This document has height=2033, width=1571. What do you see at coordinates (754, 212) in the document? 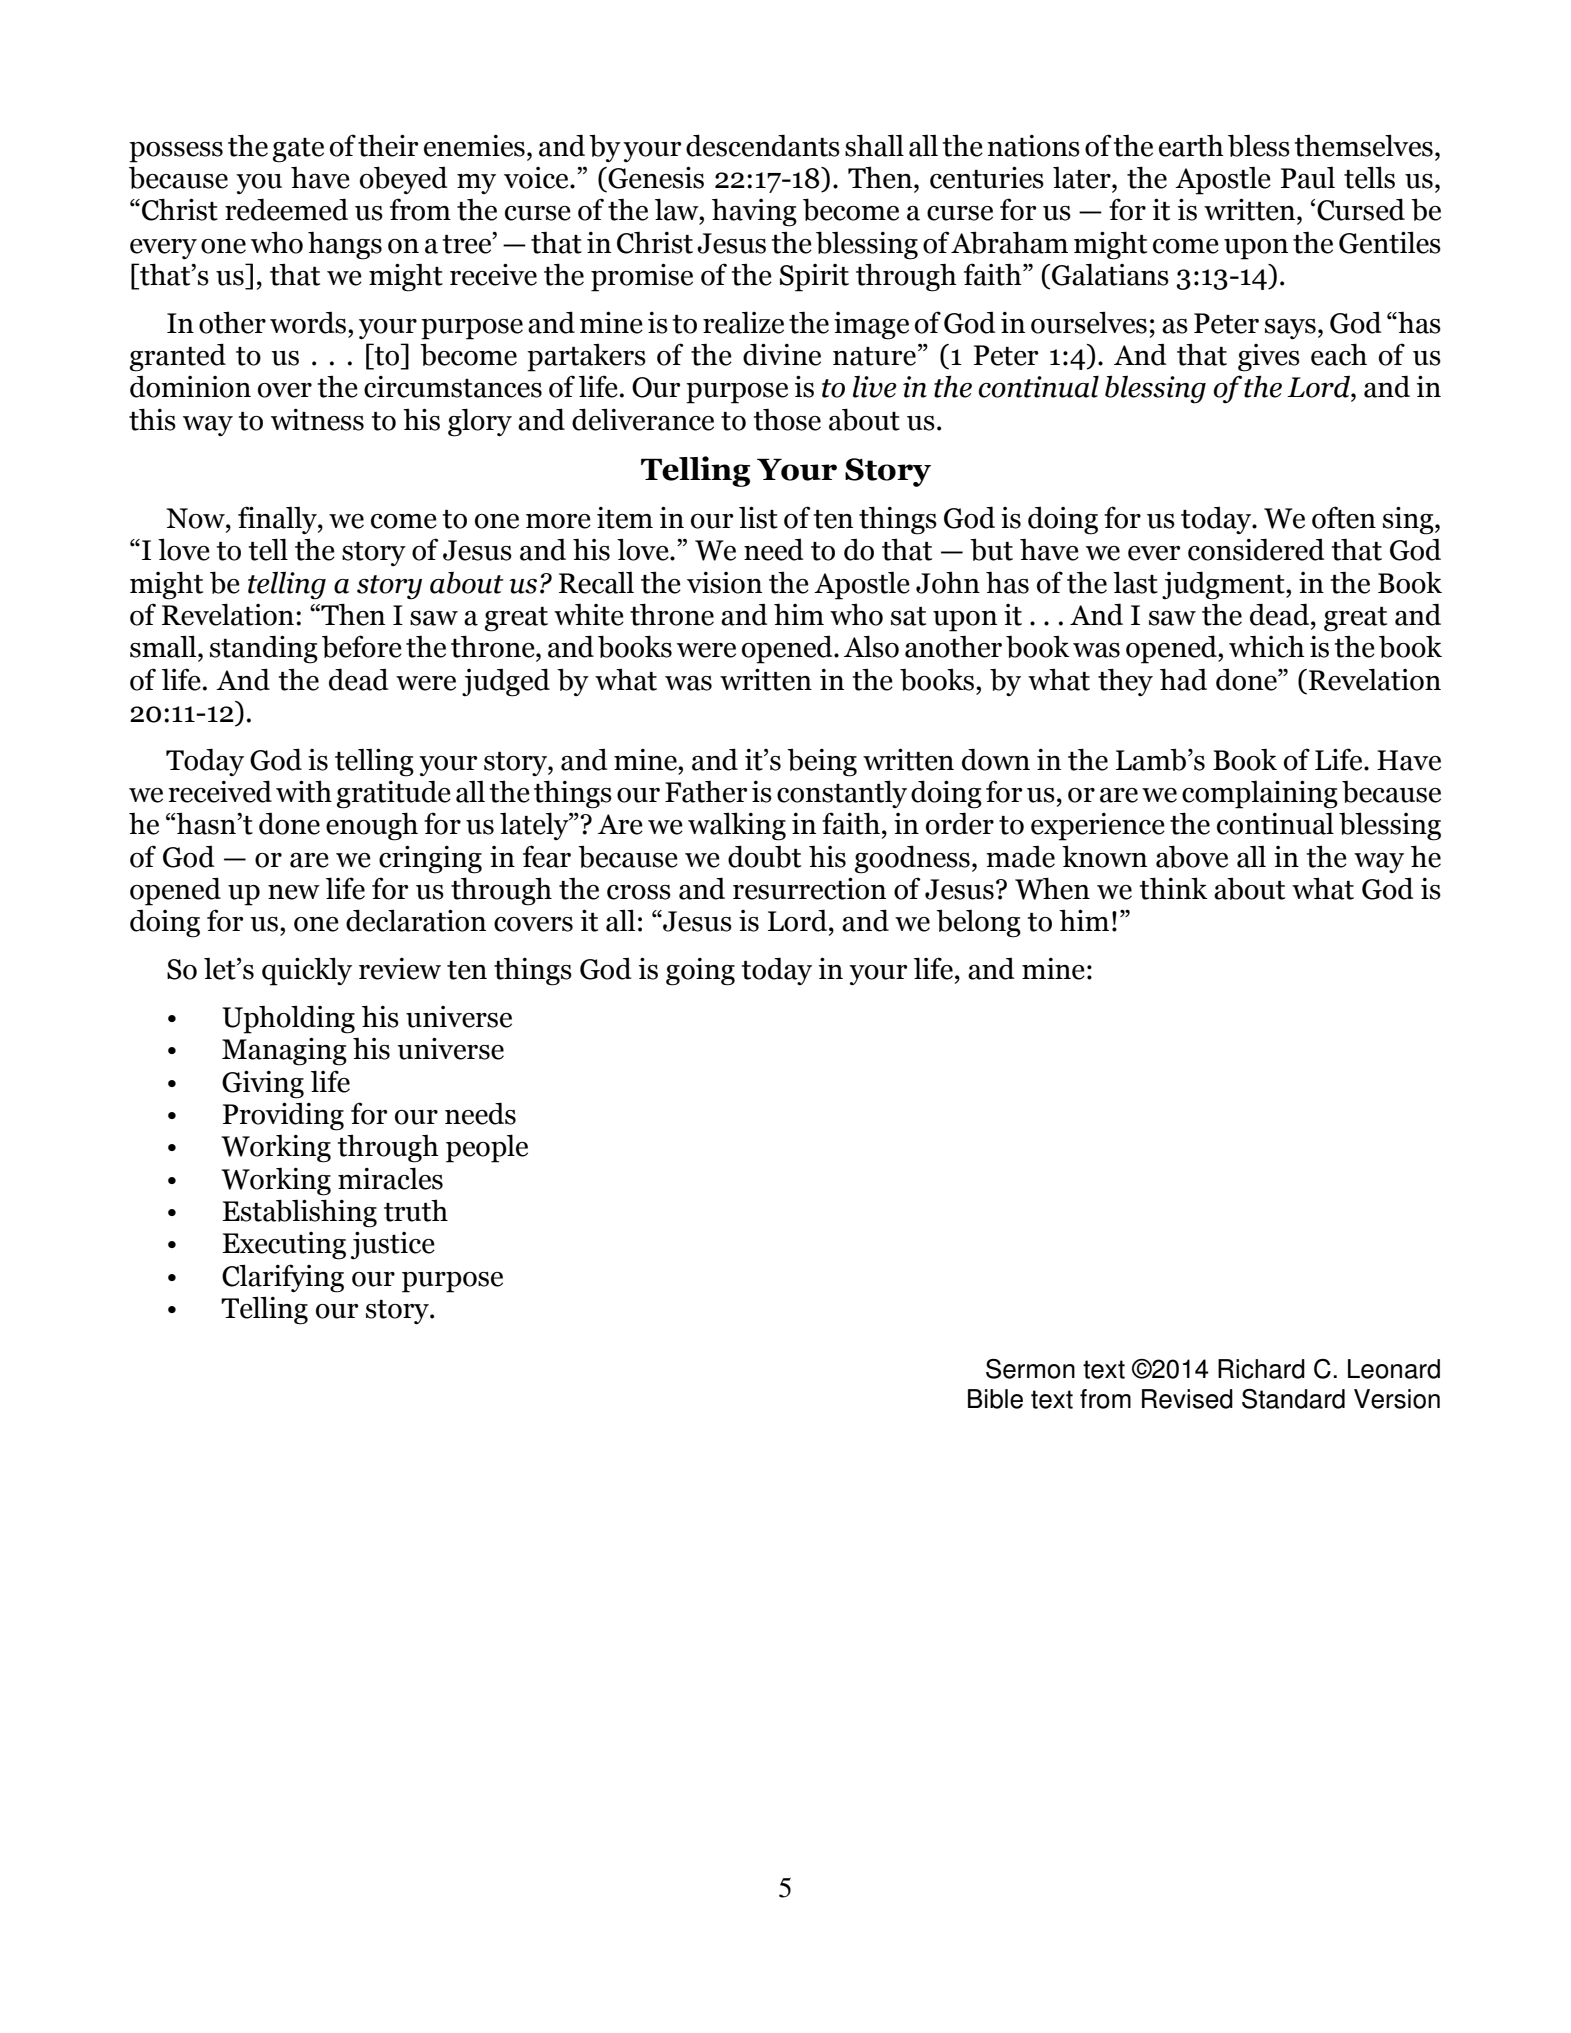
I see `having` at bounding box center [754, 212].
